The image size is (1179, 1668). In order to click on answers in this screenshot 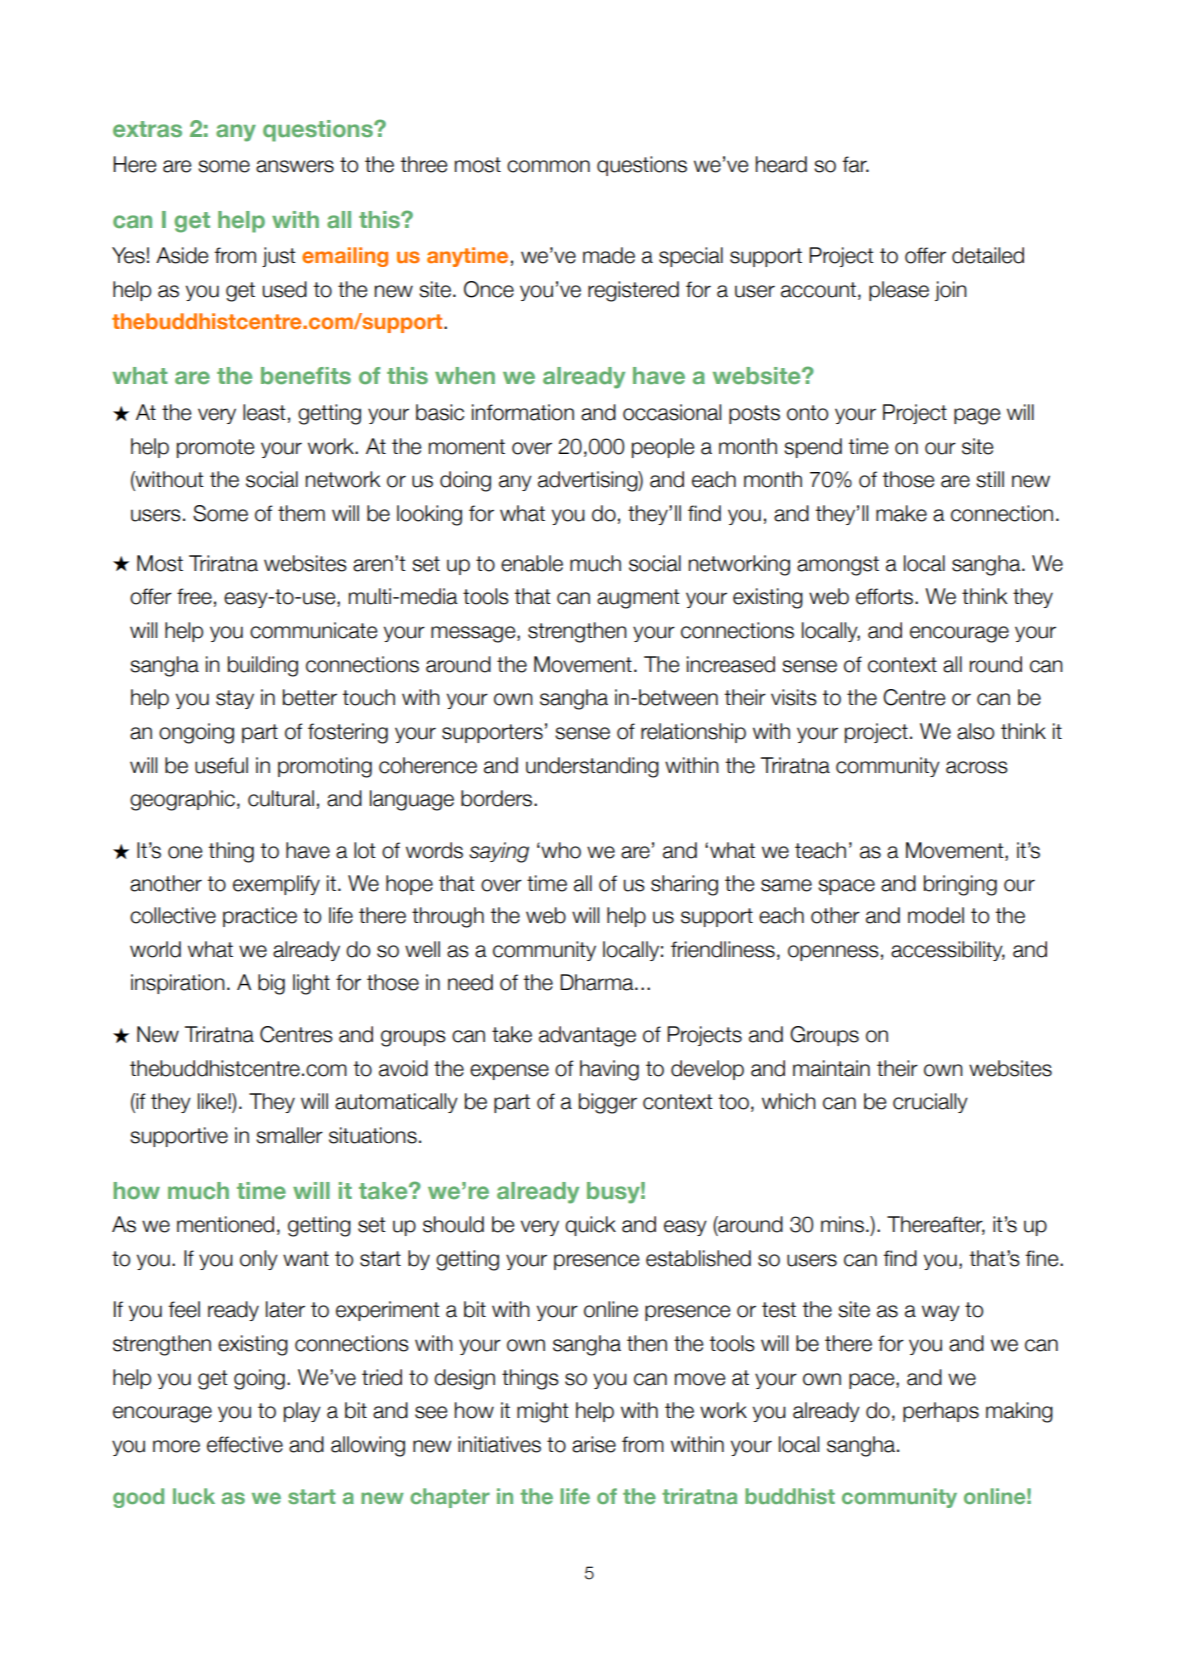, I will do `click(295, 166)`.
